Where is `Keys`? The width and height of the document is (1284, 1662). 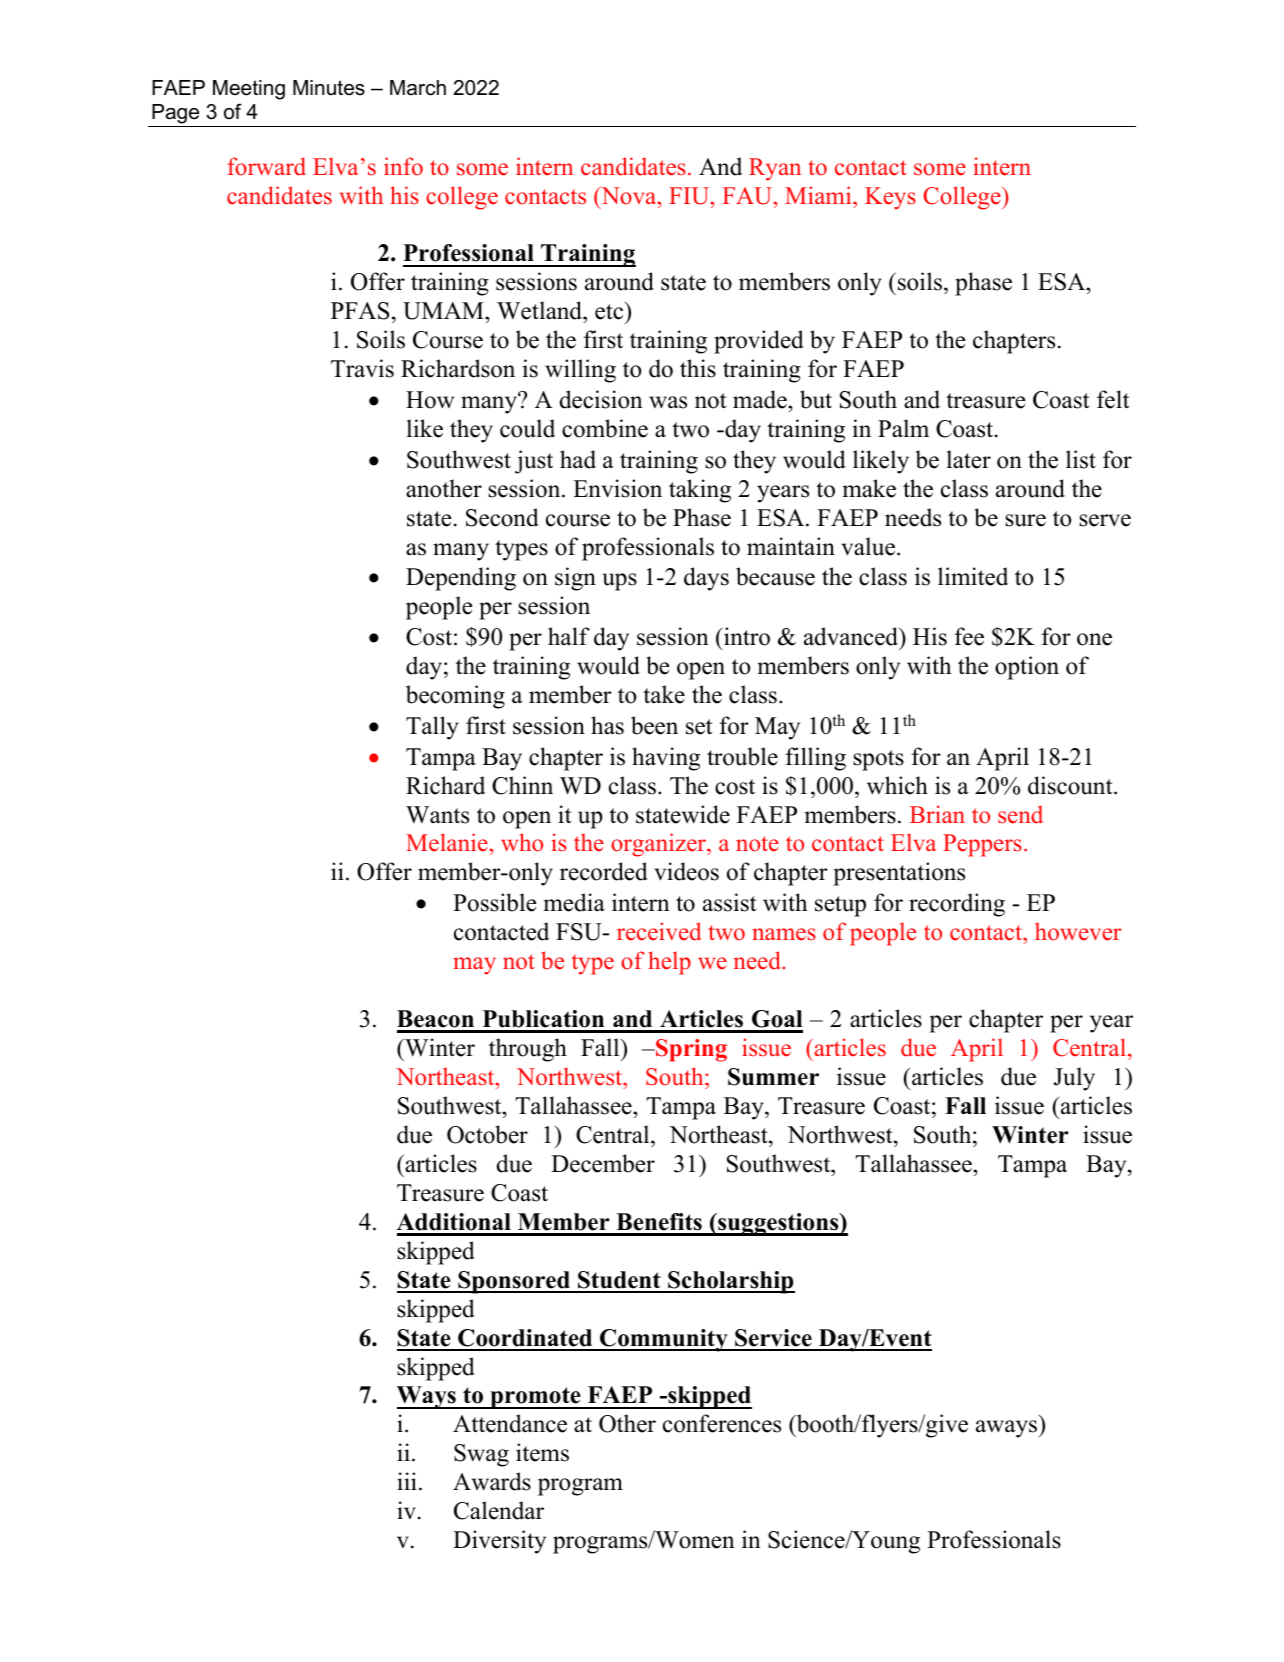
Keys is located at coordinates (890, 198).
